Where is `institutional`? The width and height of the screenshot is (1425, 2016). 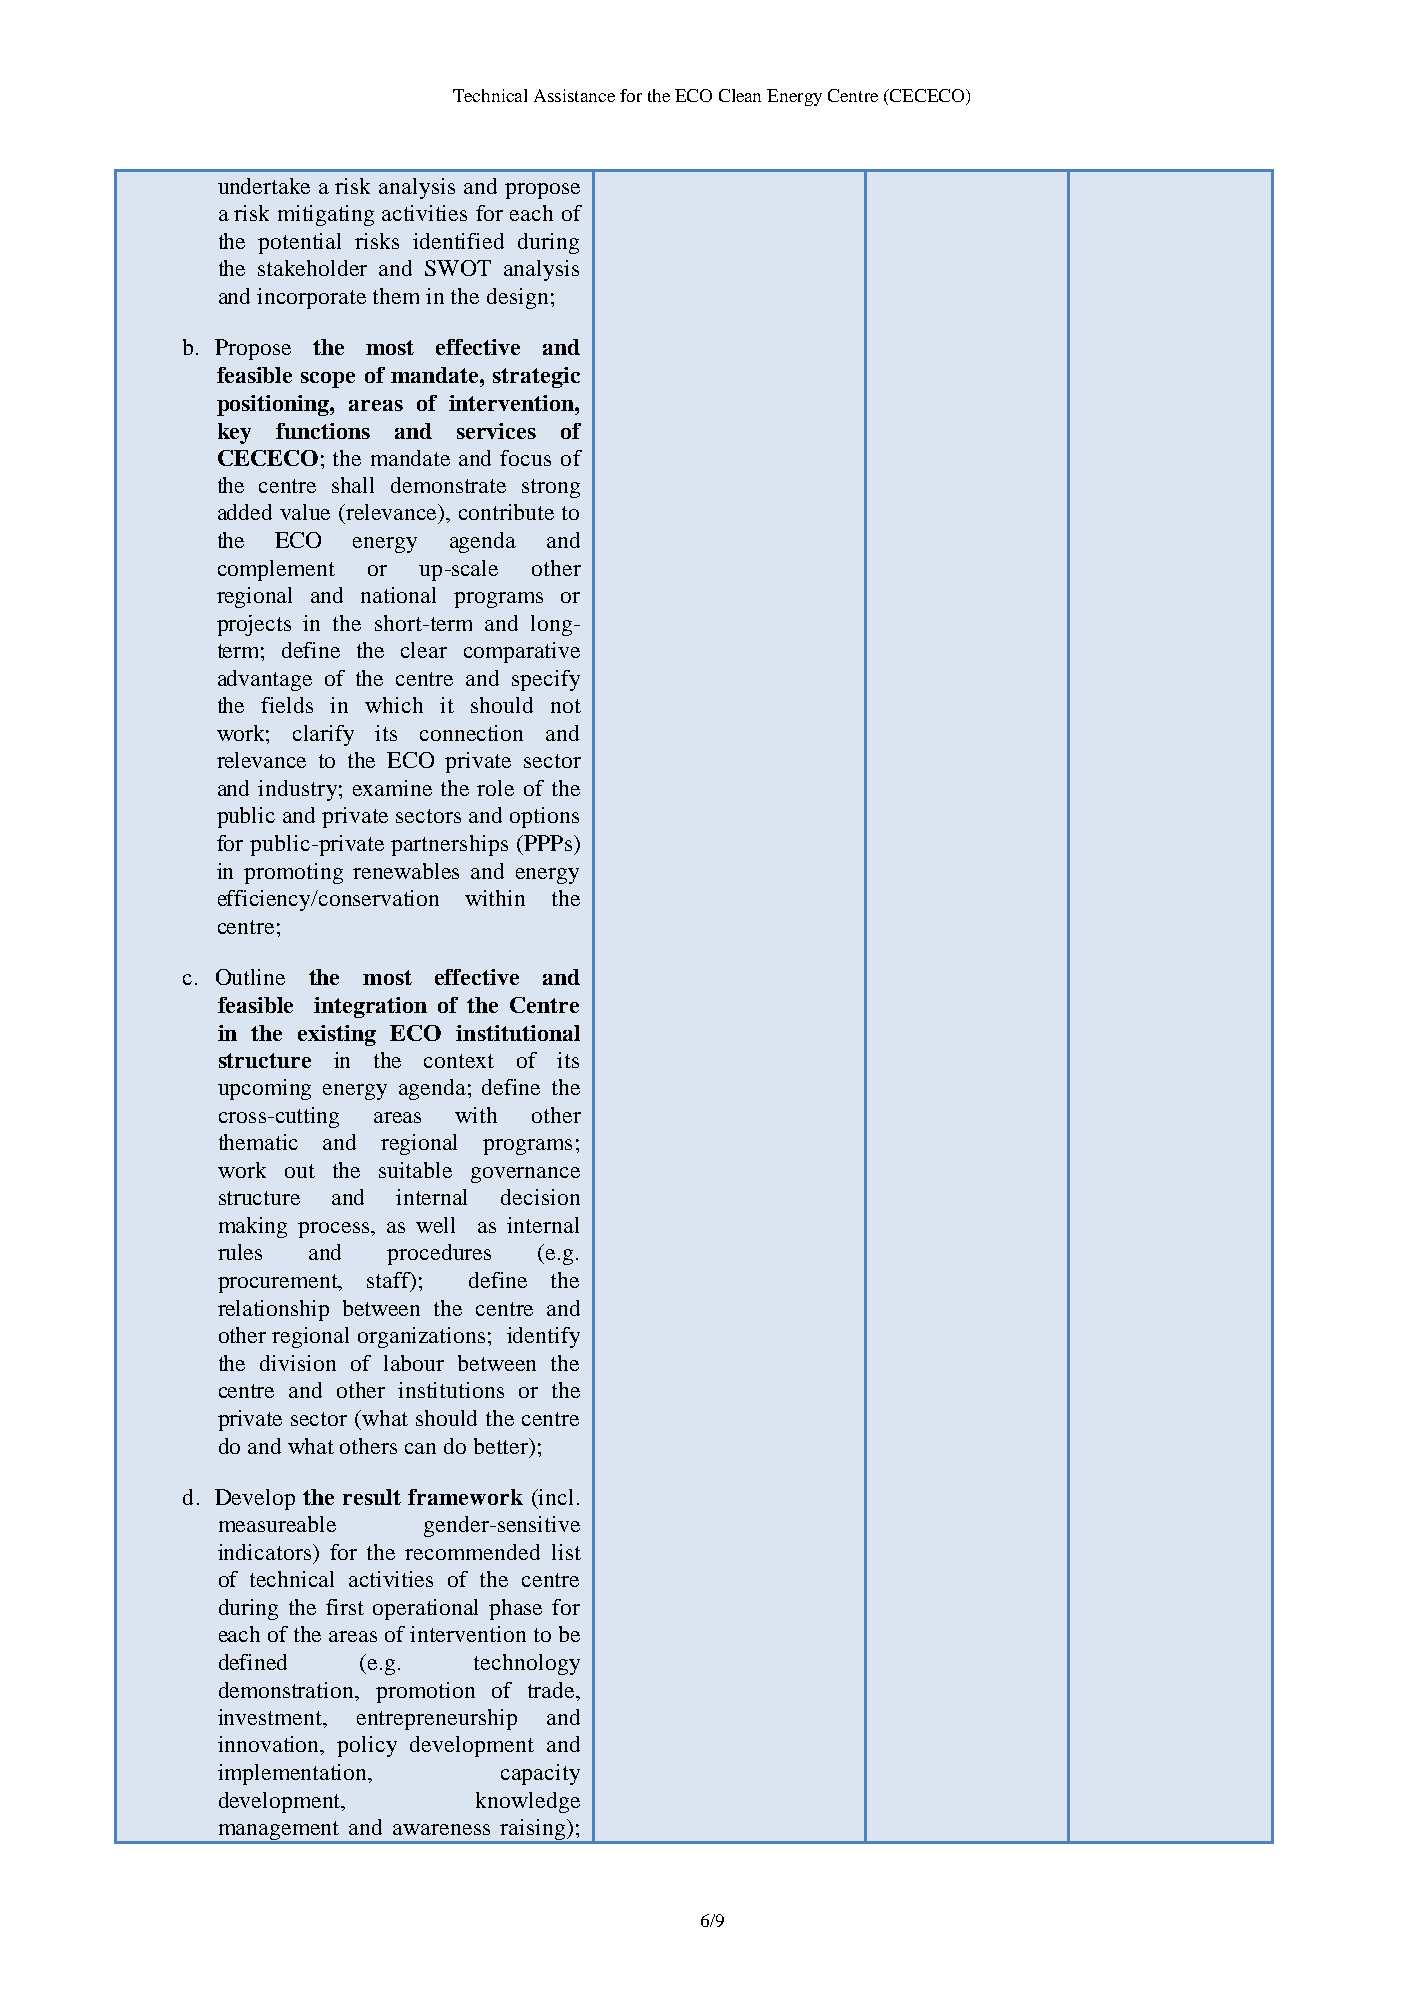 institutional is located at coordinates (518, 1033).
